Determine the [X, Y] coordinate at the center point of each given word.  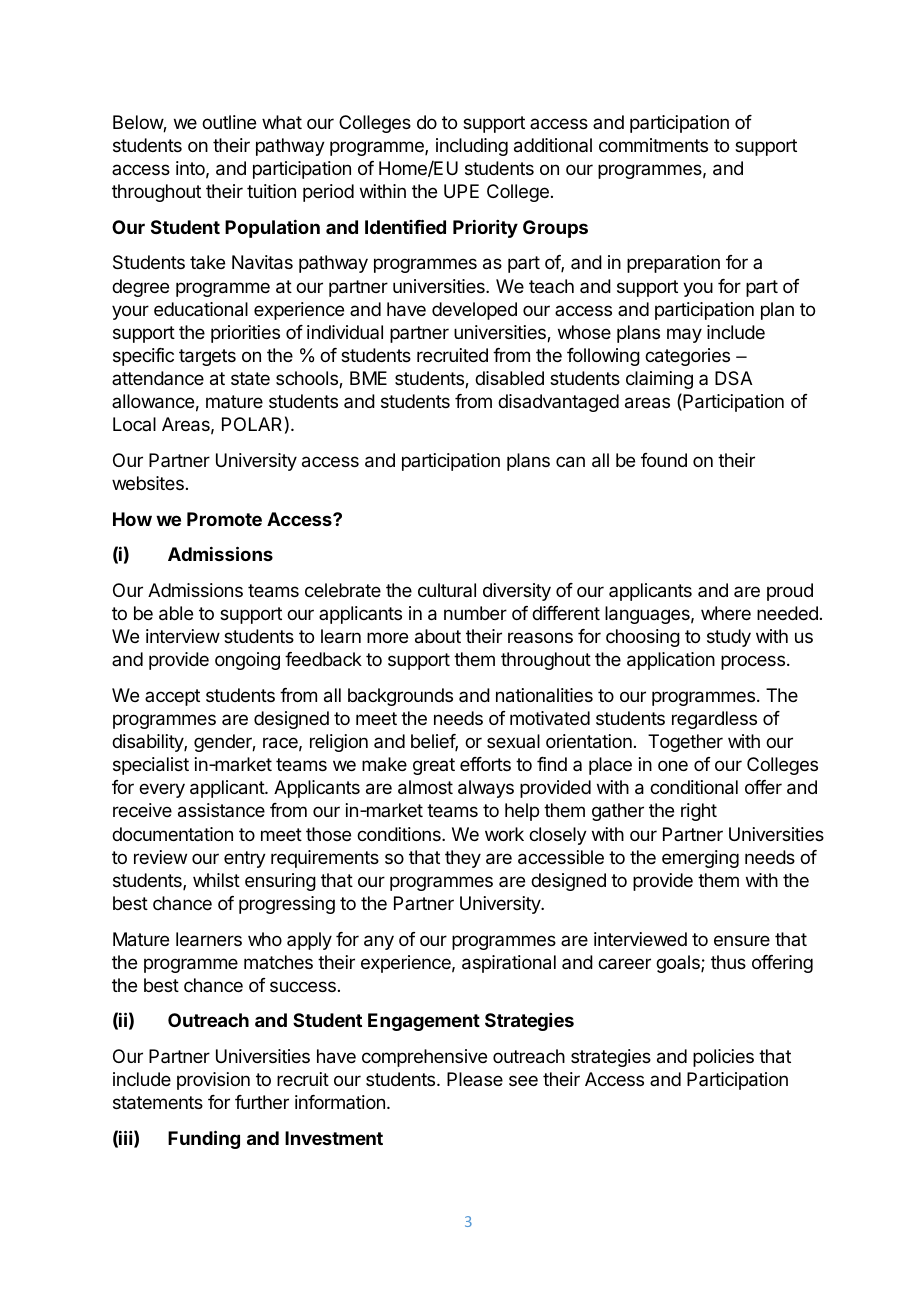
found [664, 460]
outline [229, 122]
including [472, 147]
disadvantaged [558, 403]
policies [723, 1058]
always [486, 789]
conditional [694, 787]
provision [213, 1081]
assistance [221, 810]
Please [475, 1079]
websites [148, 483]
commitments [653, 145]
